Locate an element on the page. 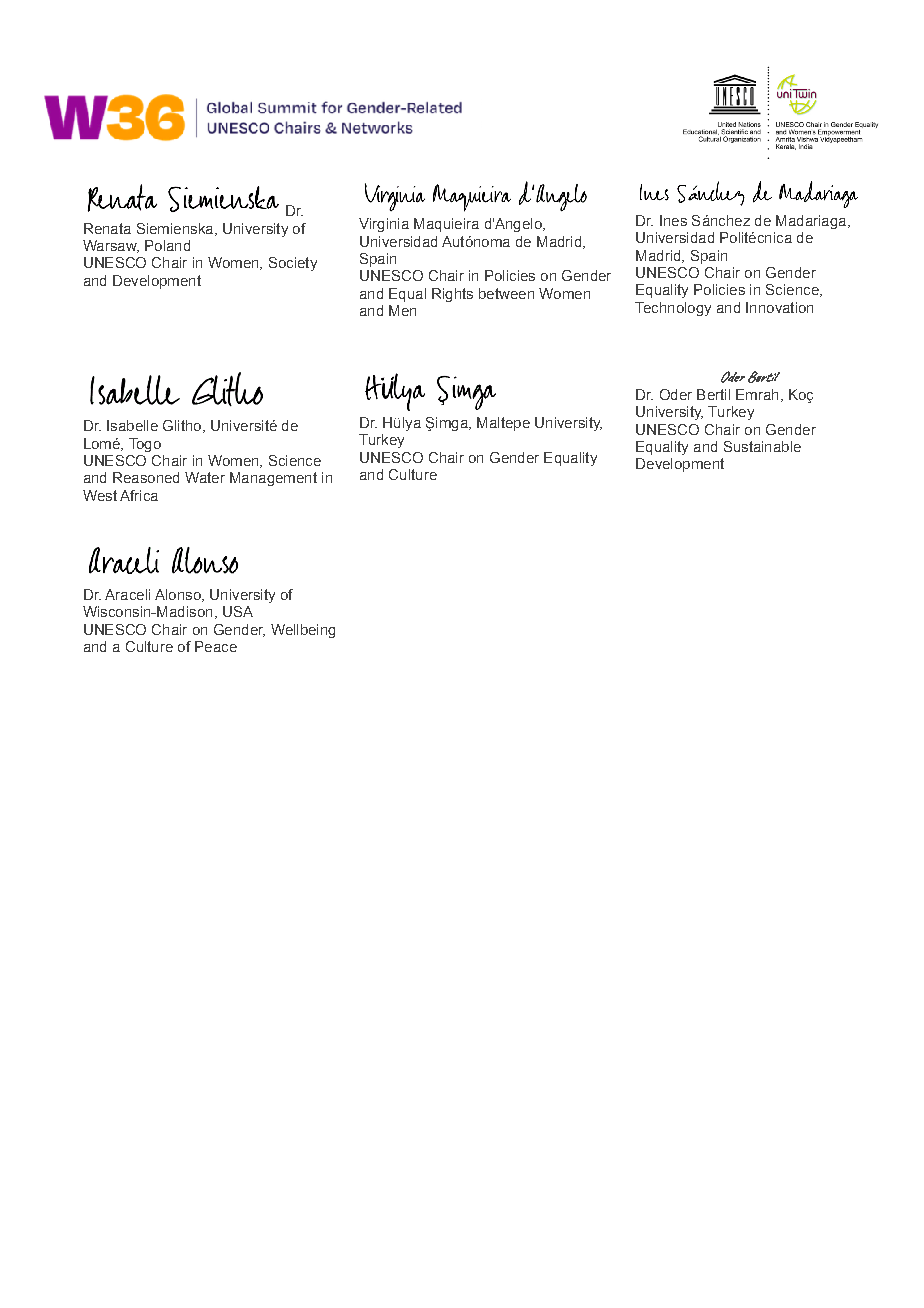 This page has width=924, height=1308. Poland is located at coordinates (167, 245).
